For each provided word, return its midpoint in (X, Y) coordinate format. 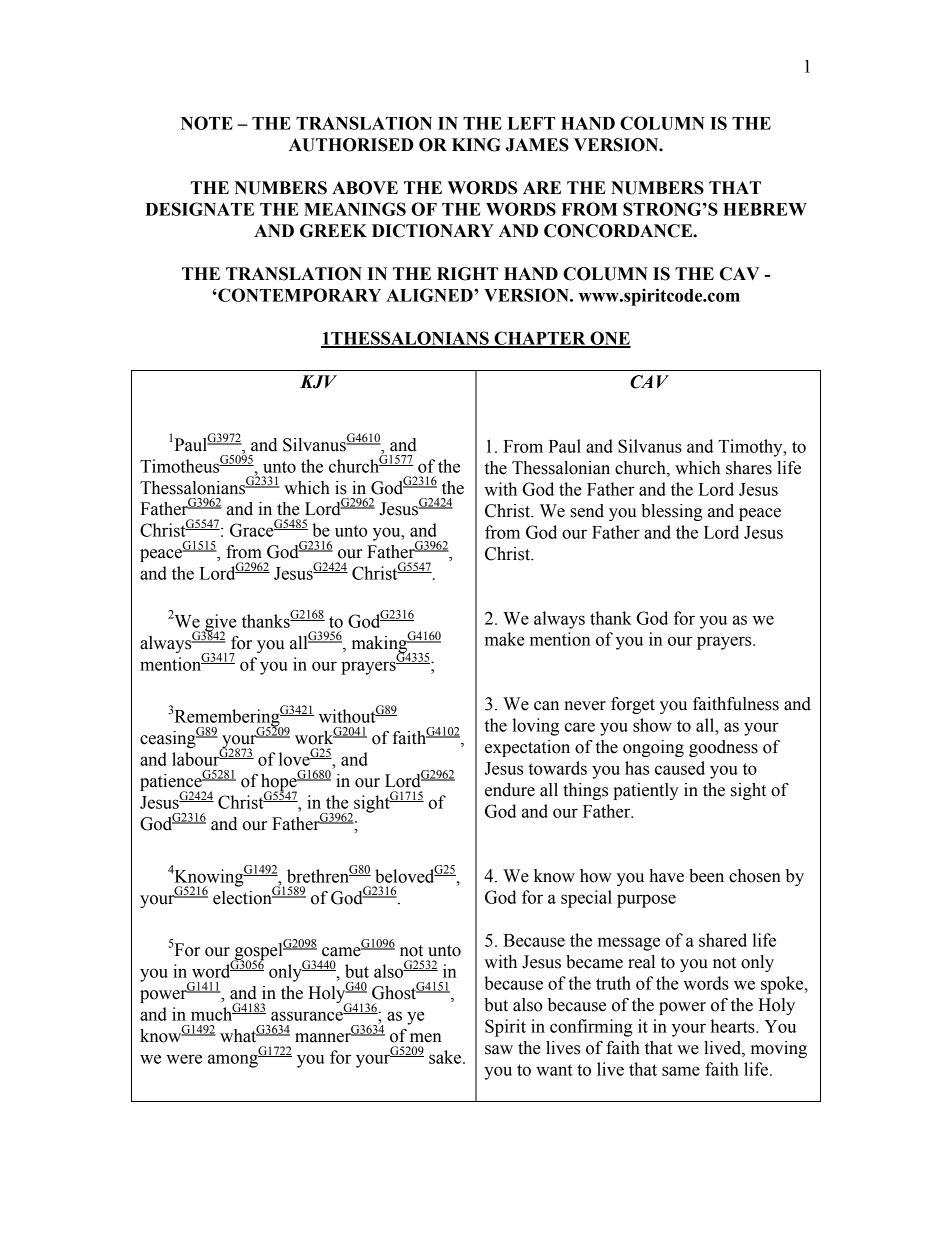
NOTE (207, 123)
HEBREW (765, 209)
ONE (609, 339)
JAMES (537, 145)
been (706, 876)
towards (557, 768)
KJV (318, 382)
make (505, 639)
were (184, 1059)
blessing (672, 512)
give (220, 624)
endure (510, 790)
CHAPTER (540, 339)
